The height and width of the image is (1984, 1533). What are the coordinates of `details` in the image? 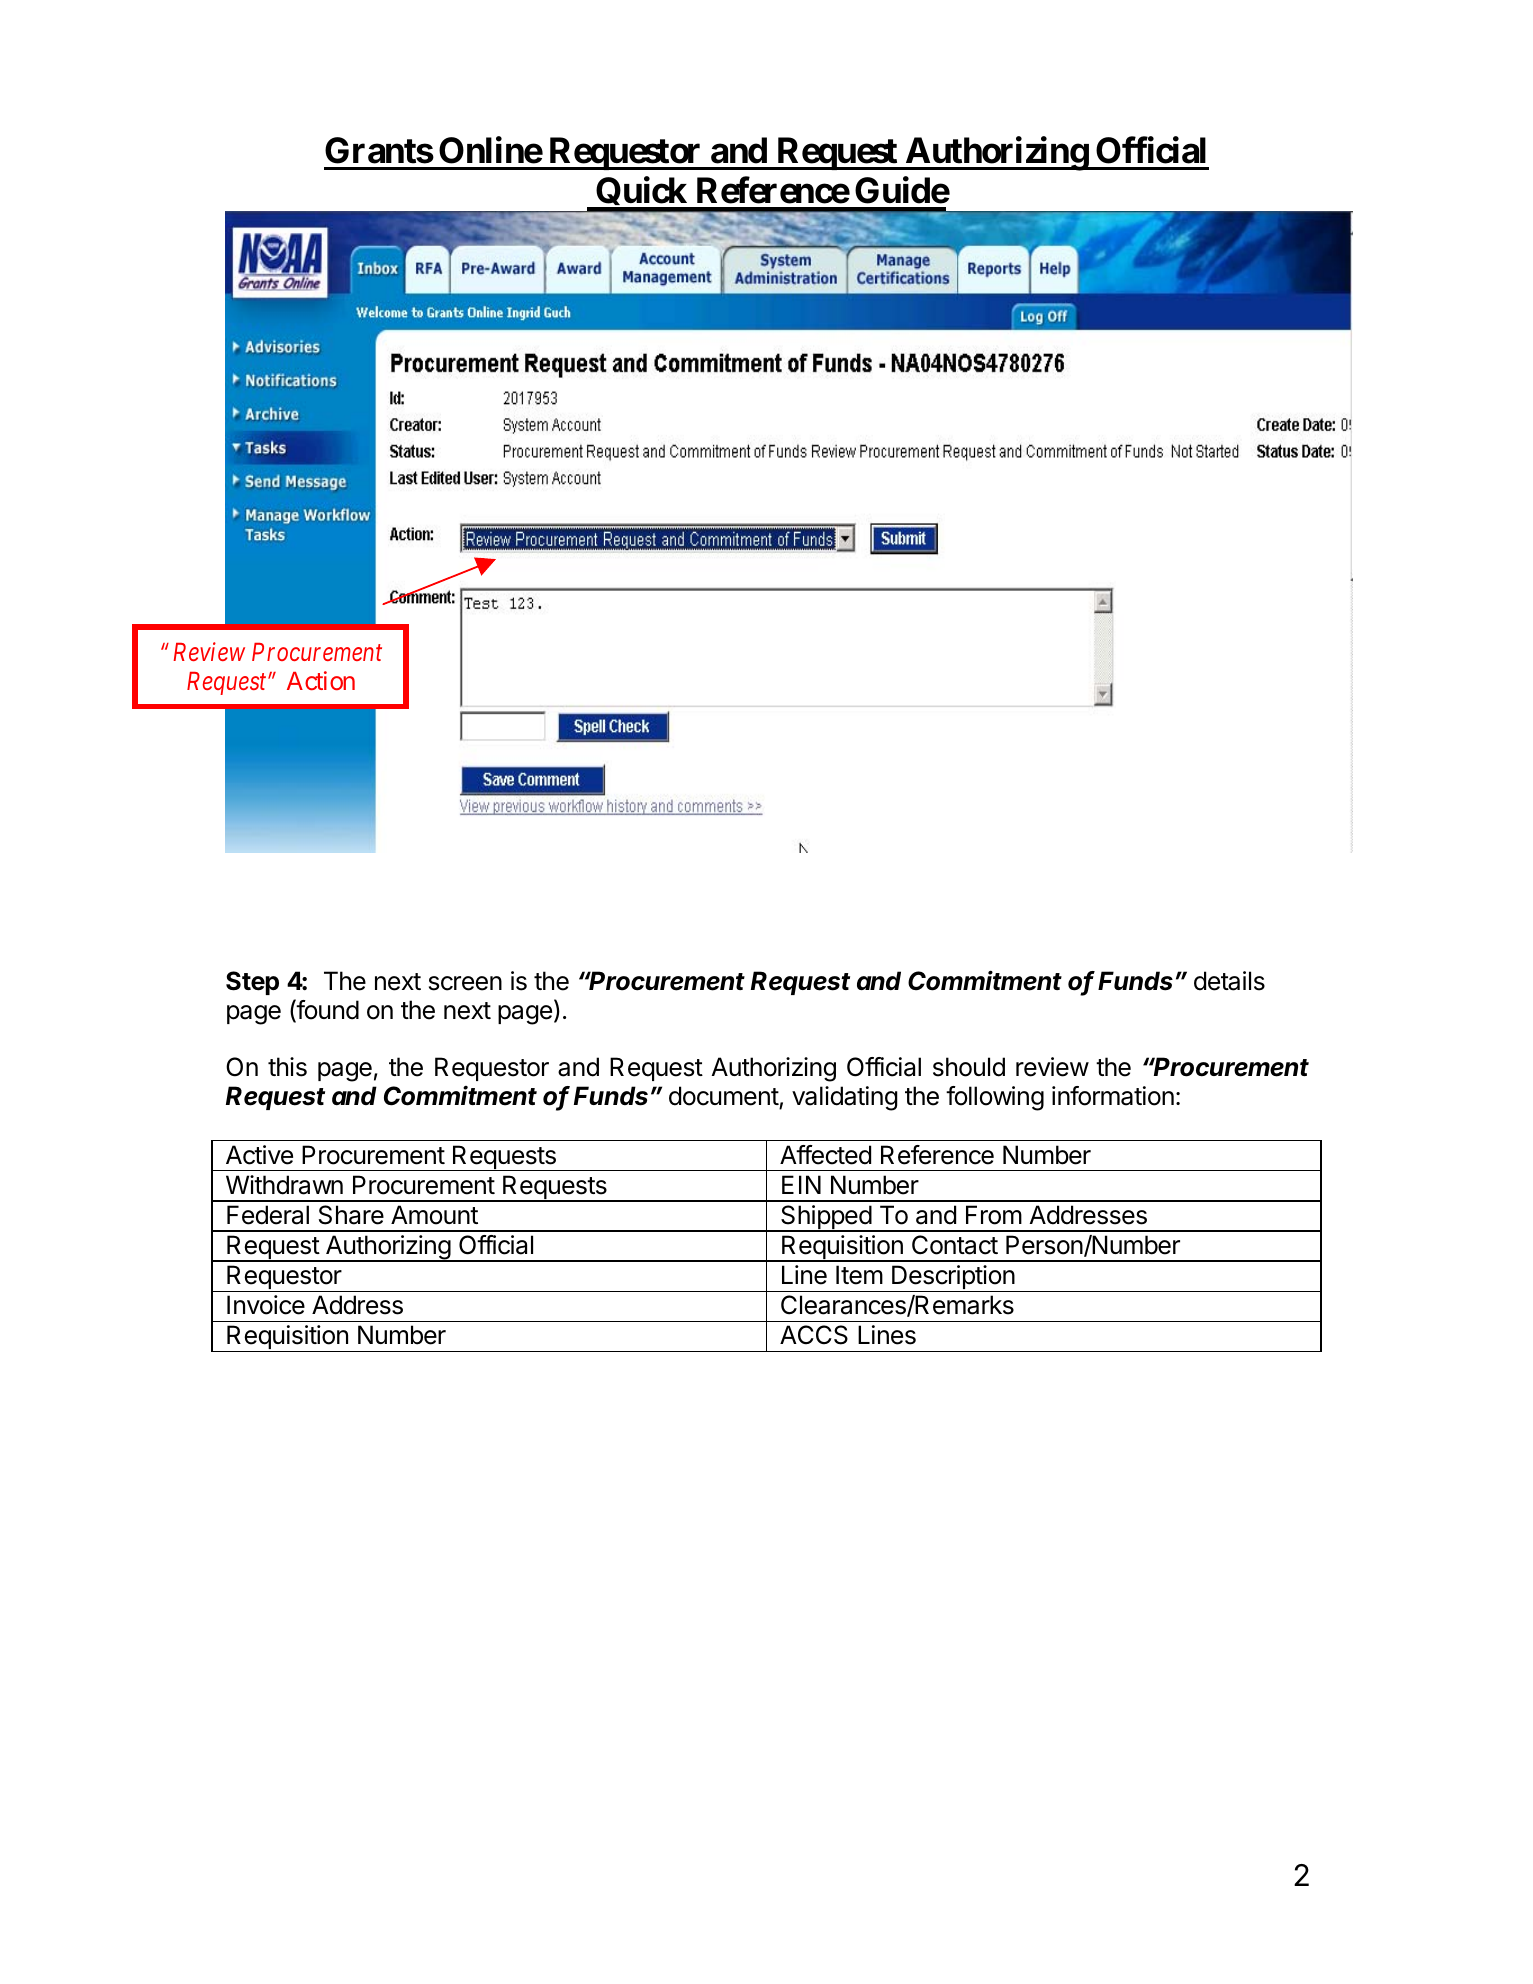 It's located at (1229, 981).
